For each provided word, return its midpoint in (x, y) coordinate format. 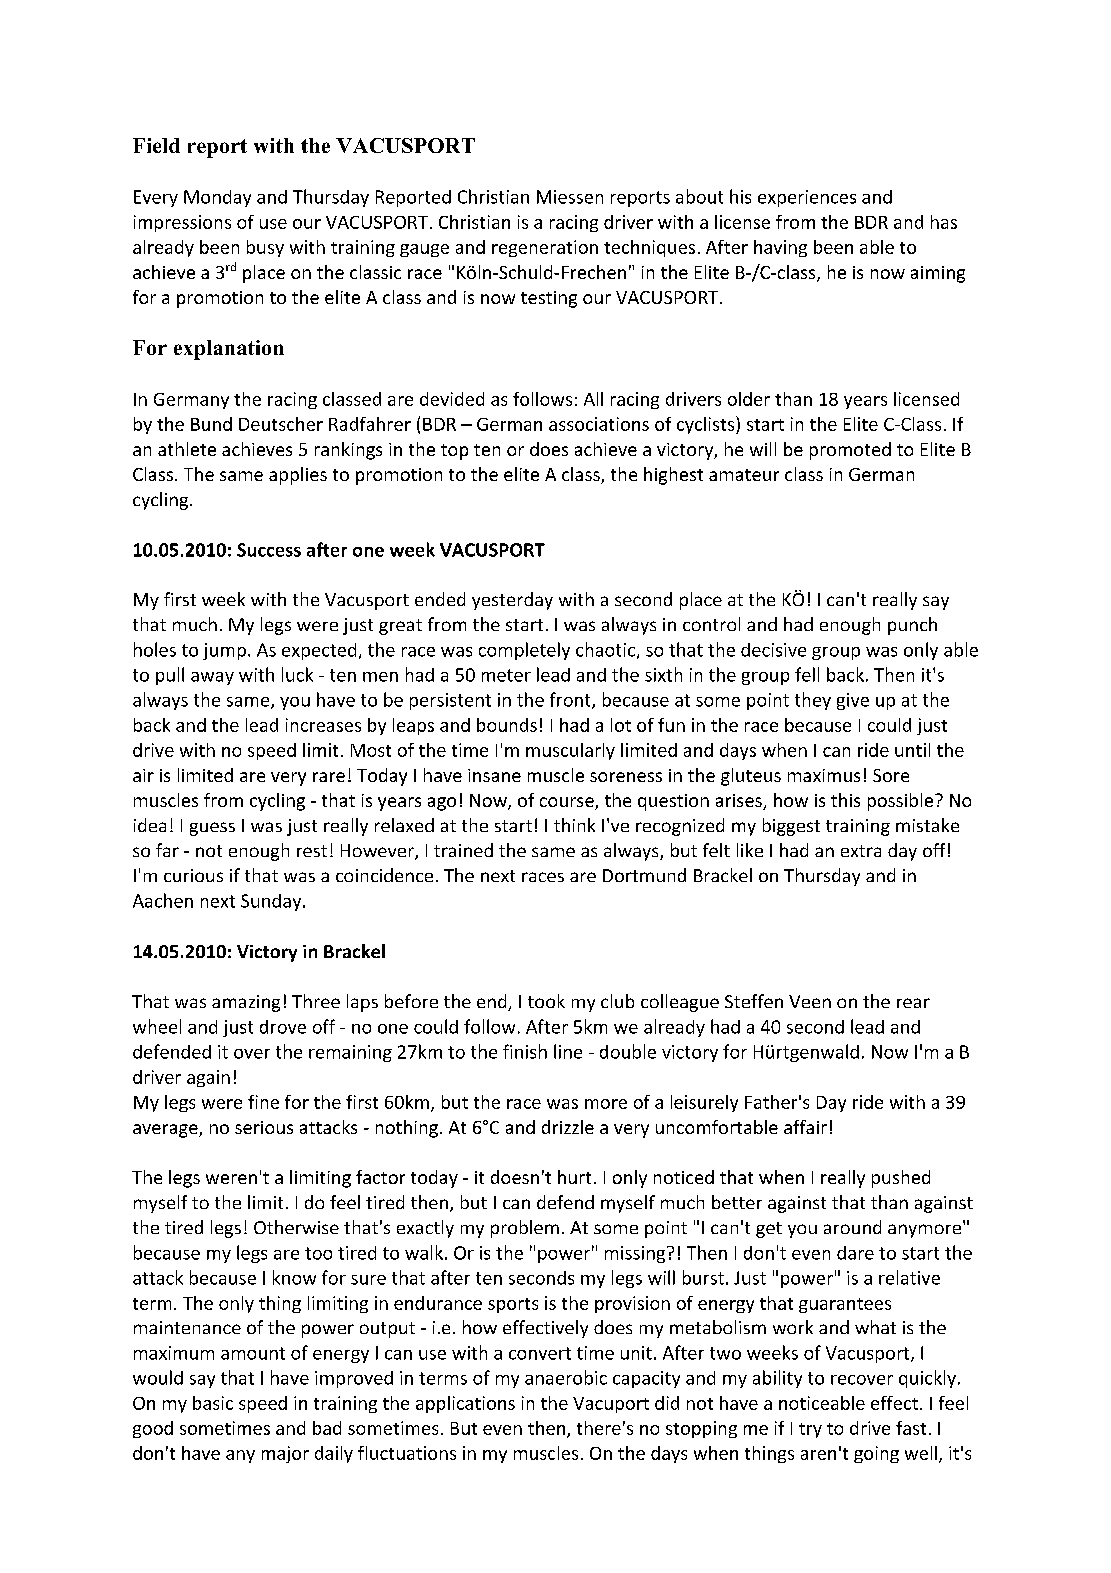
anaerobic (566, 1377)
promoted (850, 451)
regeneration (545, 248)
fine (263, 1102)
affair (805, 1127)
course (568, 803)
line (568, 1051)
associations (599, 424)
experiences (807, 198)
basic (213, 1403)
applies (298, 476)
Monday (217, 198)
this (845, 800)
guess (212, 829)
